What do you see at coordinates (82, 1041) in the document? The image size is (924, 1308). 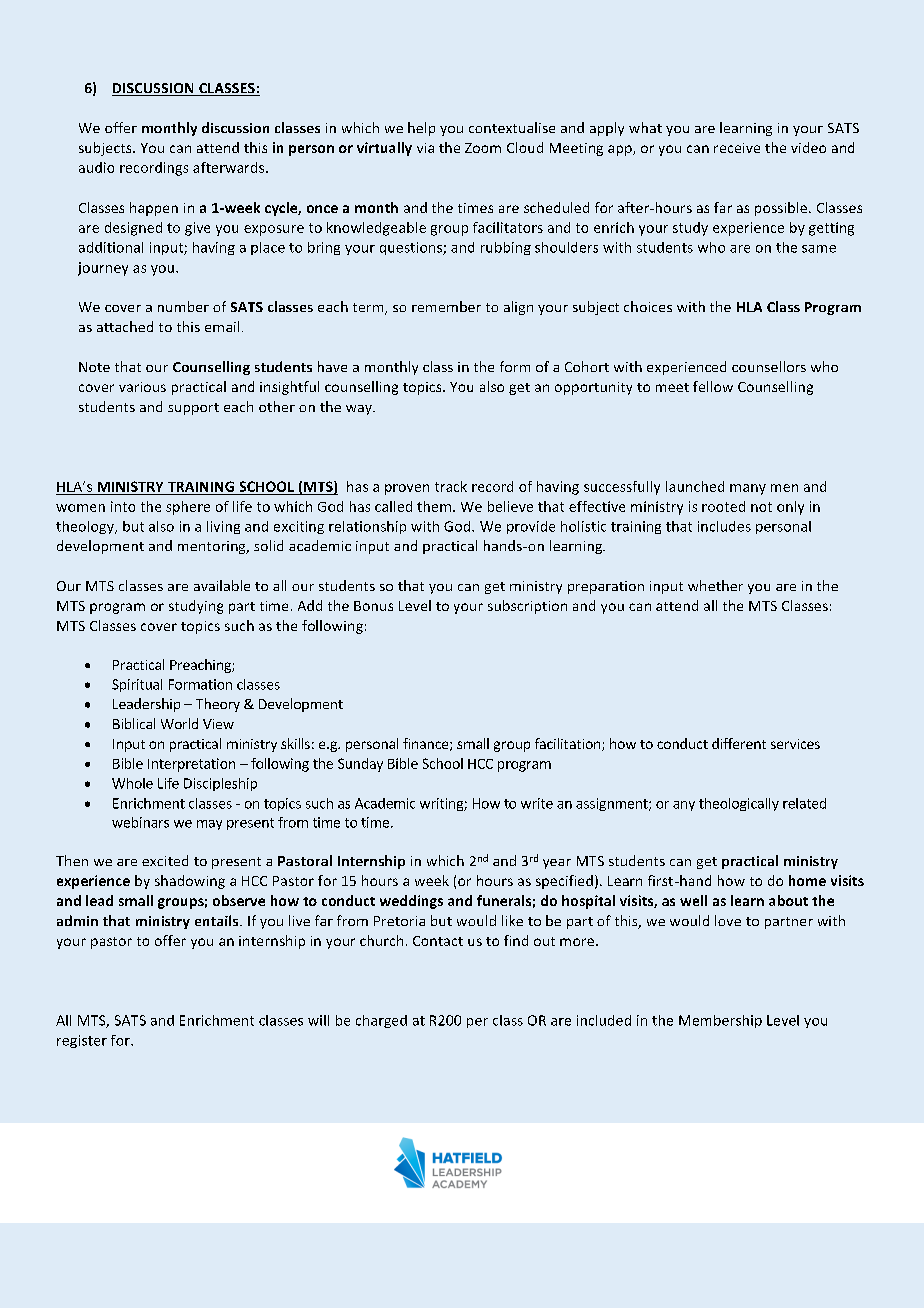 I see `register` at bounding box center [82, 1041].
